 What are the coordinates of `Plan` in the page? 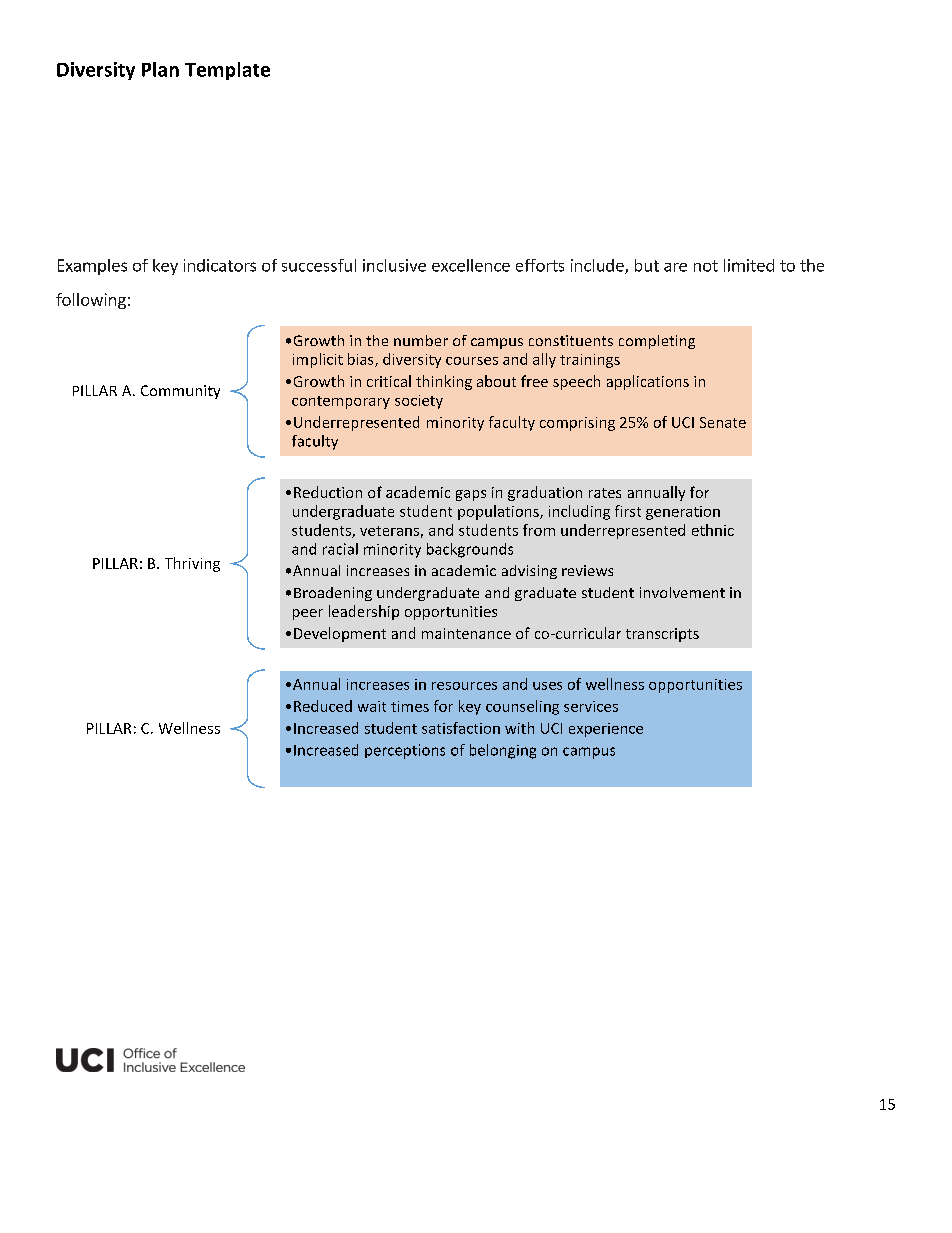 It's located at (160, 69).
